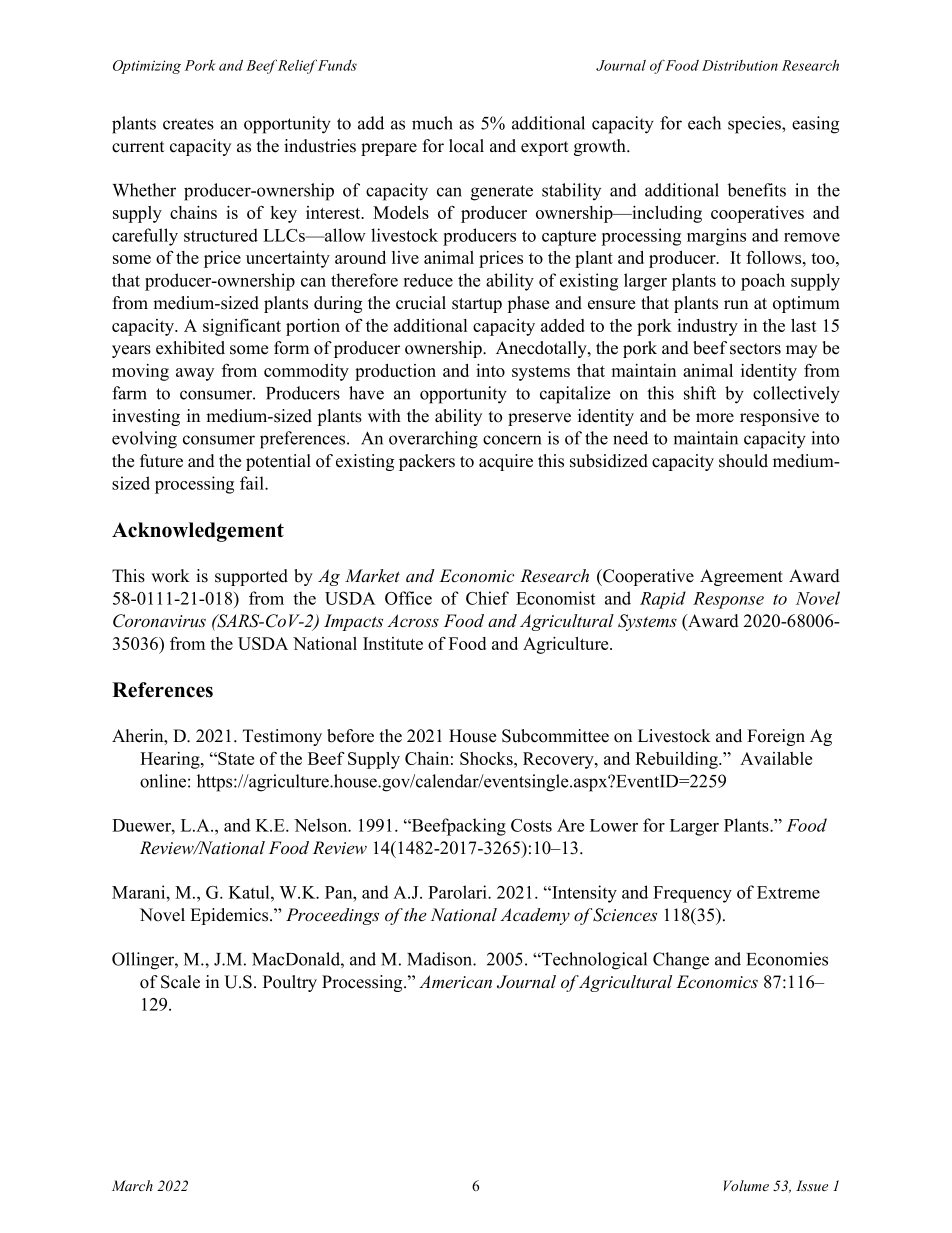 The width and height of the screenshot is (952, 1233). What do you see at coordinates (555, 736) in the screenshot?
I see `Subcommittee` at bounding box center [555, 736].
